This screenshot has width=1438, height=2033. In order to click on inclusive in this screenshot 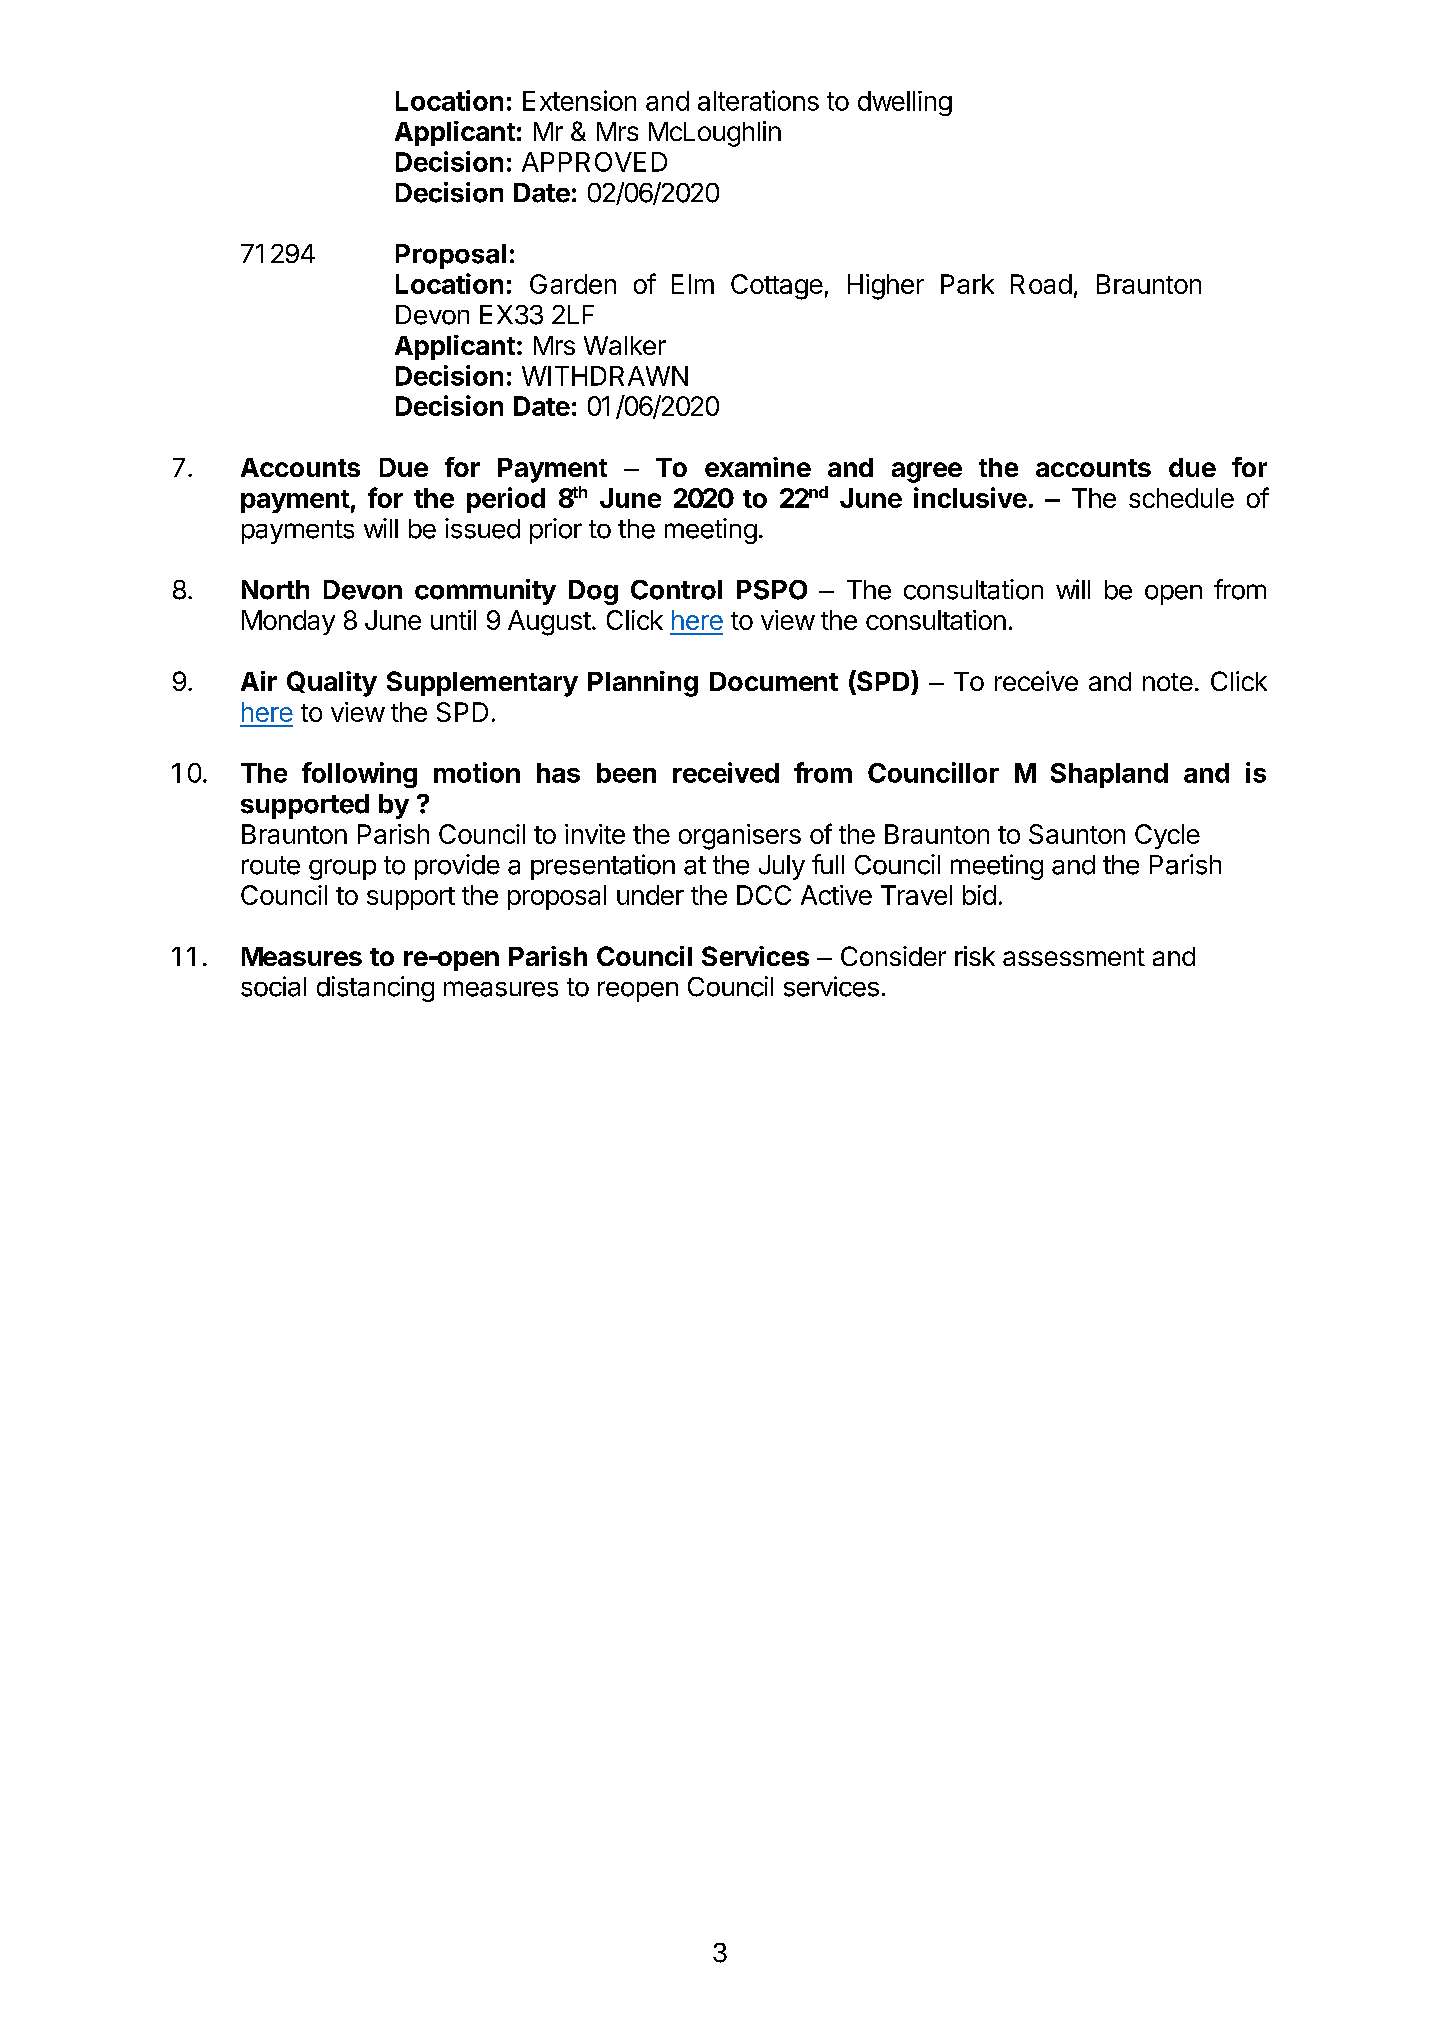, I will do `click(970, 497)`.
